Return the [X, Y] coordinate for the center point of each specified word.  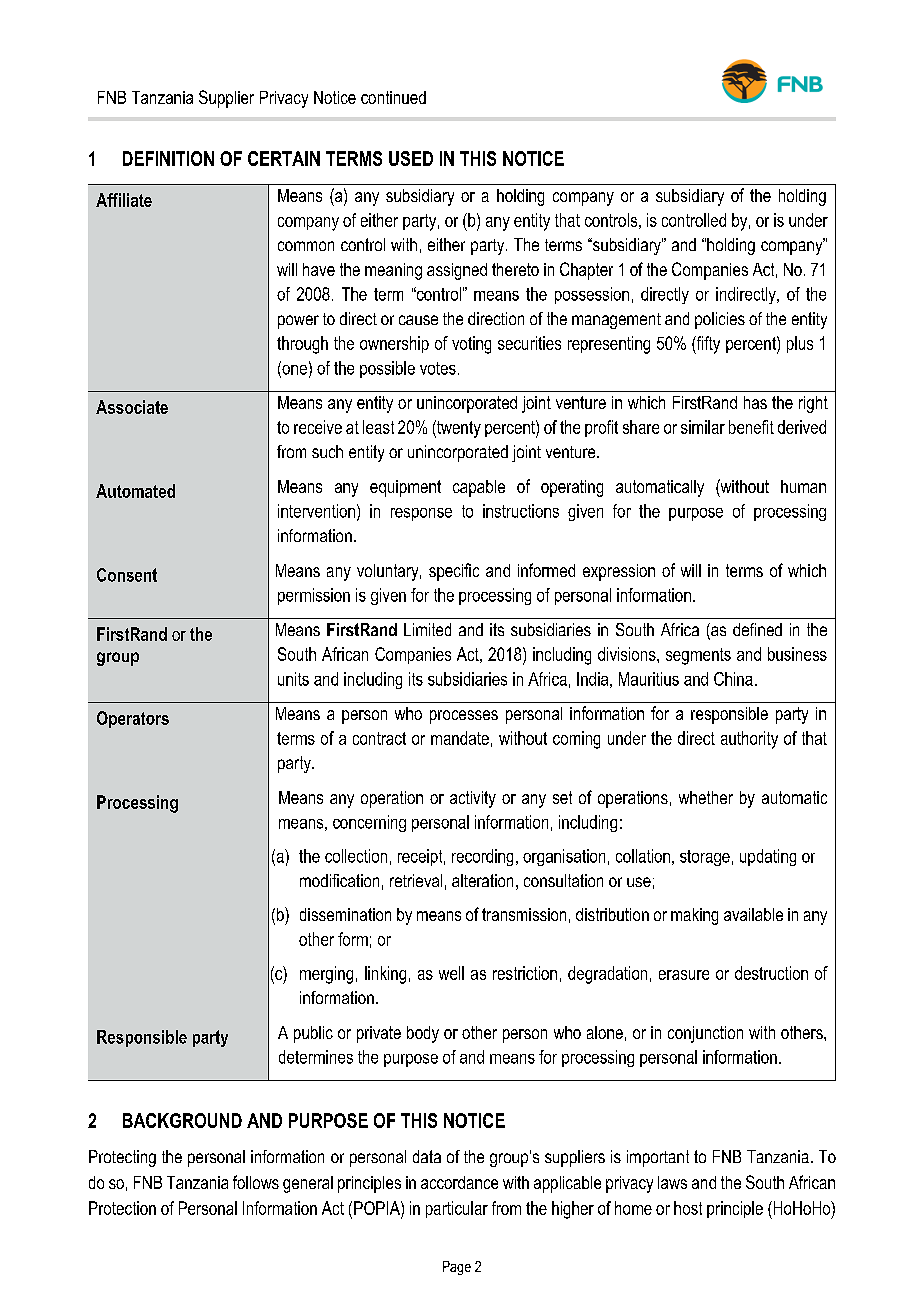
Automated [135, 491]
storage [705, 858]
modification [339, 880]
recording [482, 857]
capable [479, 488]
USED [411, 158]
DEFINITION [168, 158]
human [803, 486]
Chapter [586, 271]
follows [256, 1182]
